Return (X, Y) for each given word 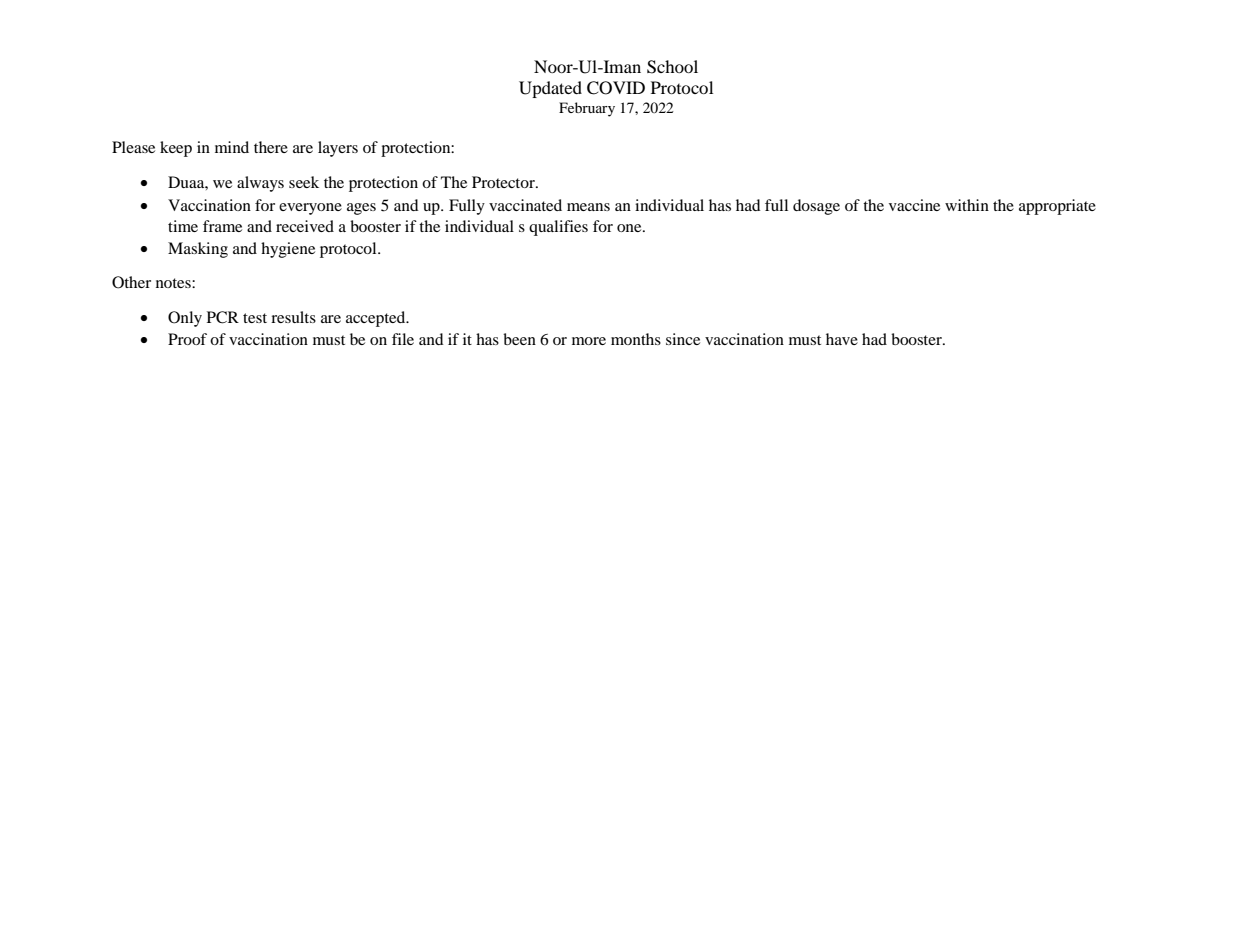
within (967, 205)
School (672, 67)
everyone (310, 209)
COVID (616, 88)
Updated (550, 89)
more (589, 341)
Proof (187, 339)
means (588, 207)
